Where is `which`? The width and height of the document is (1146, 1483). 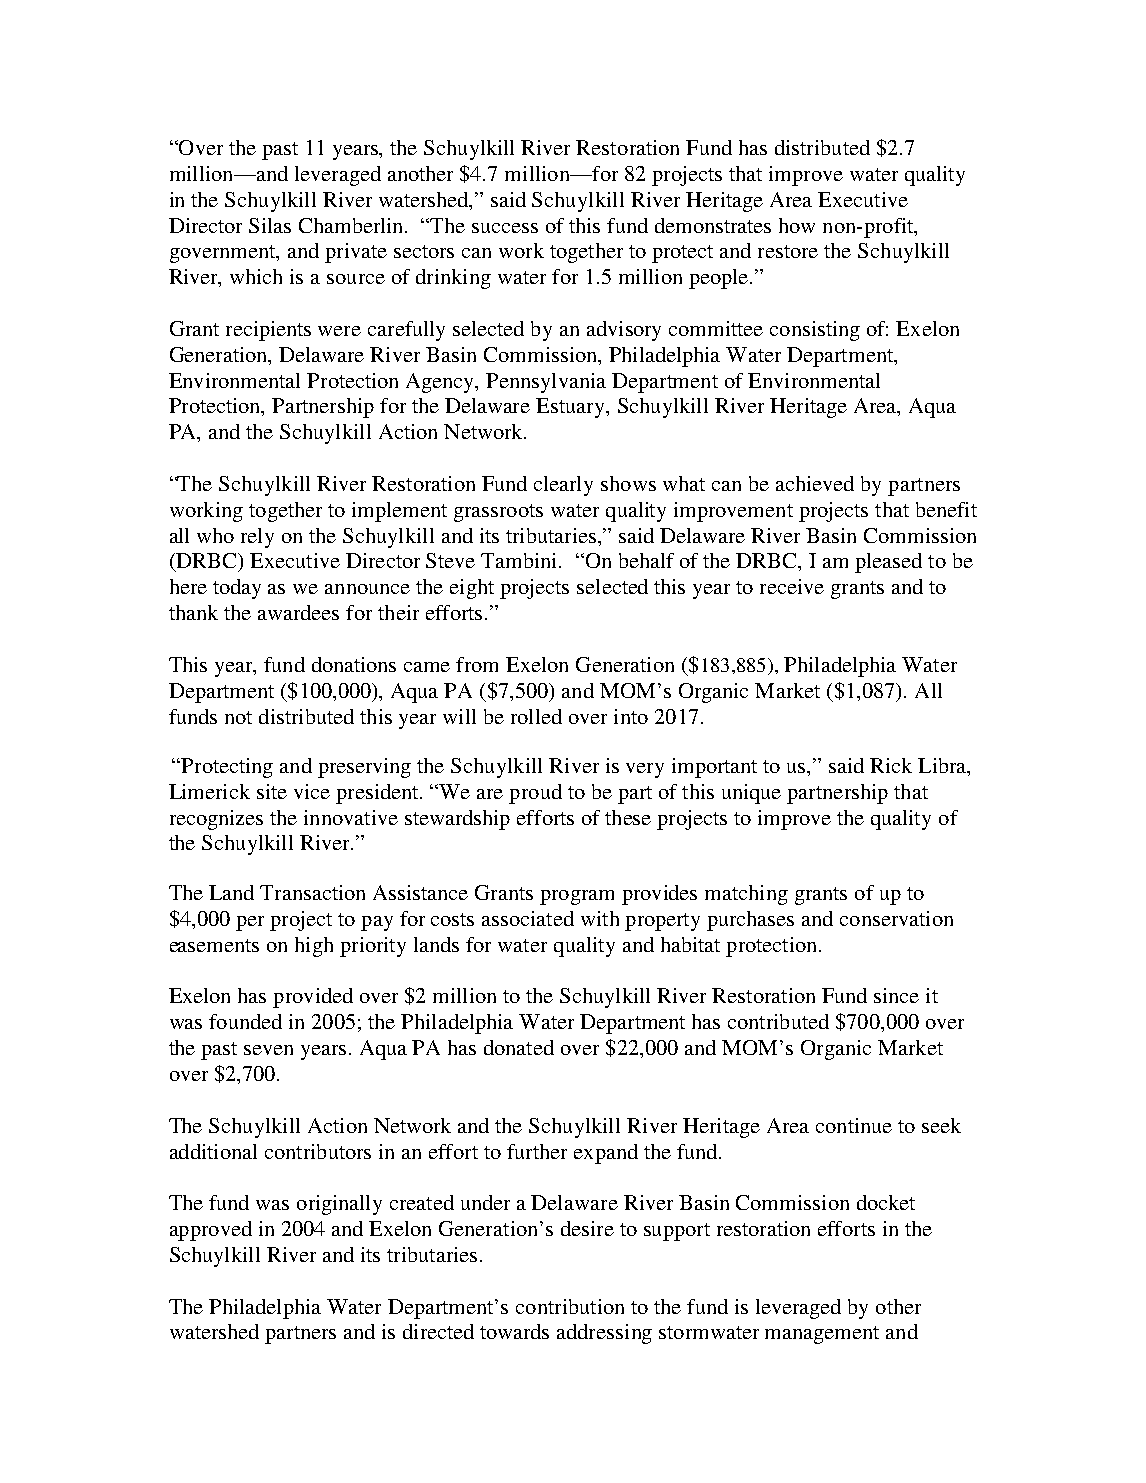 which is located at coordinates (256, 276).
